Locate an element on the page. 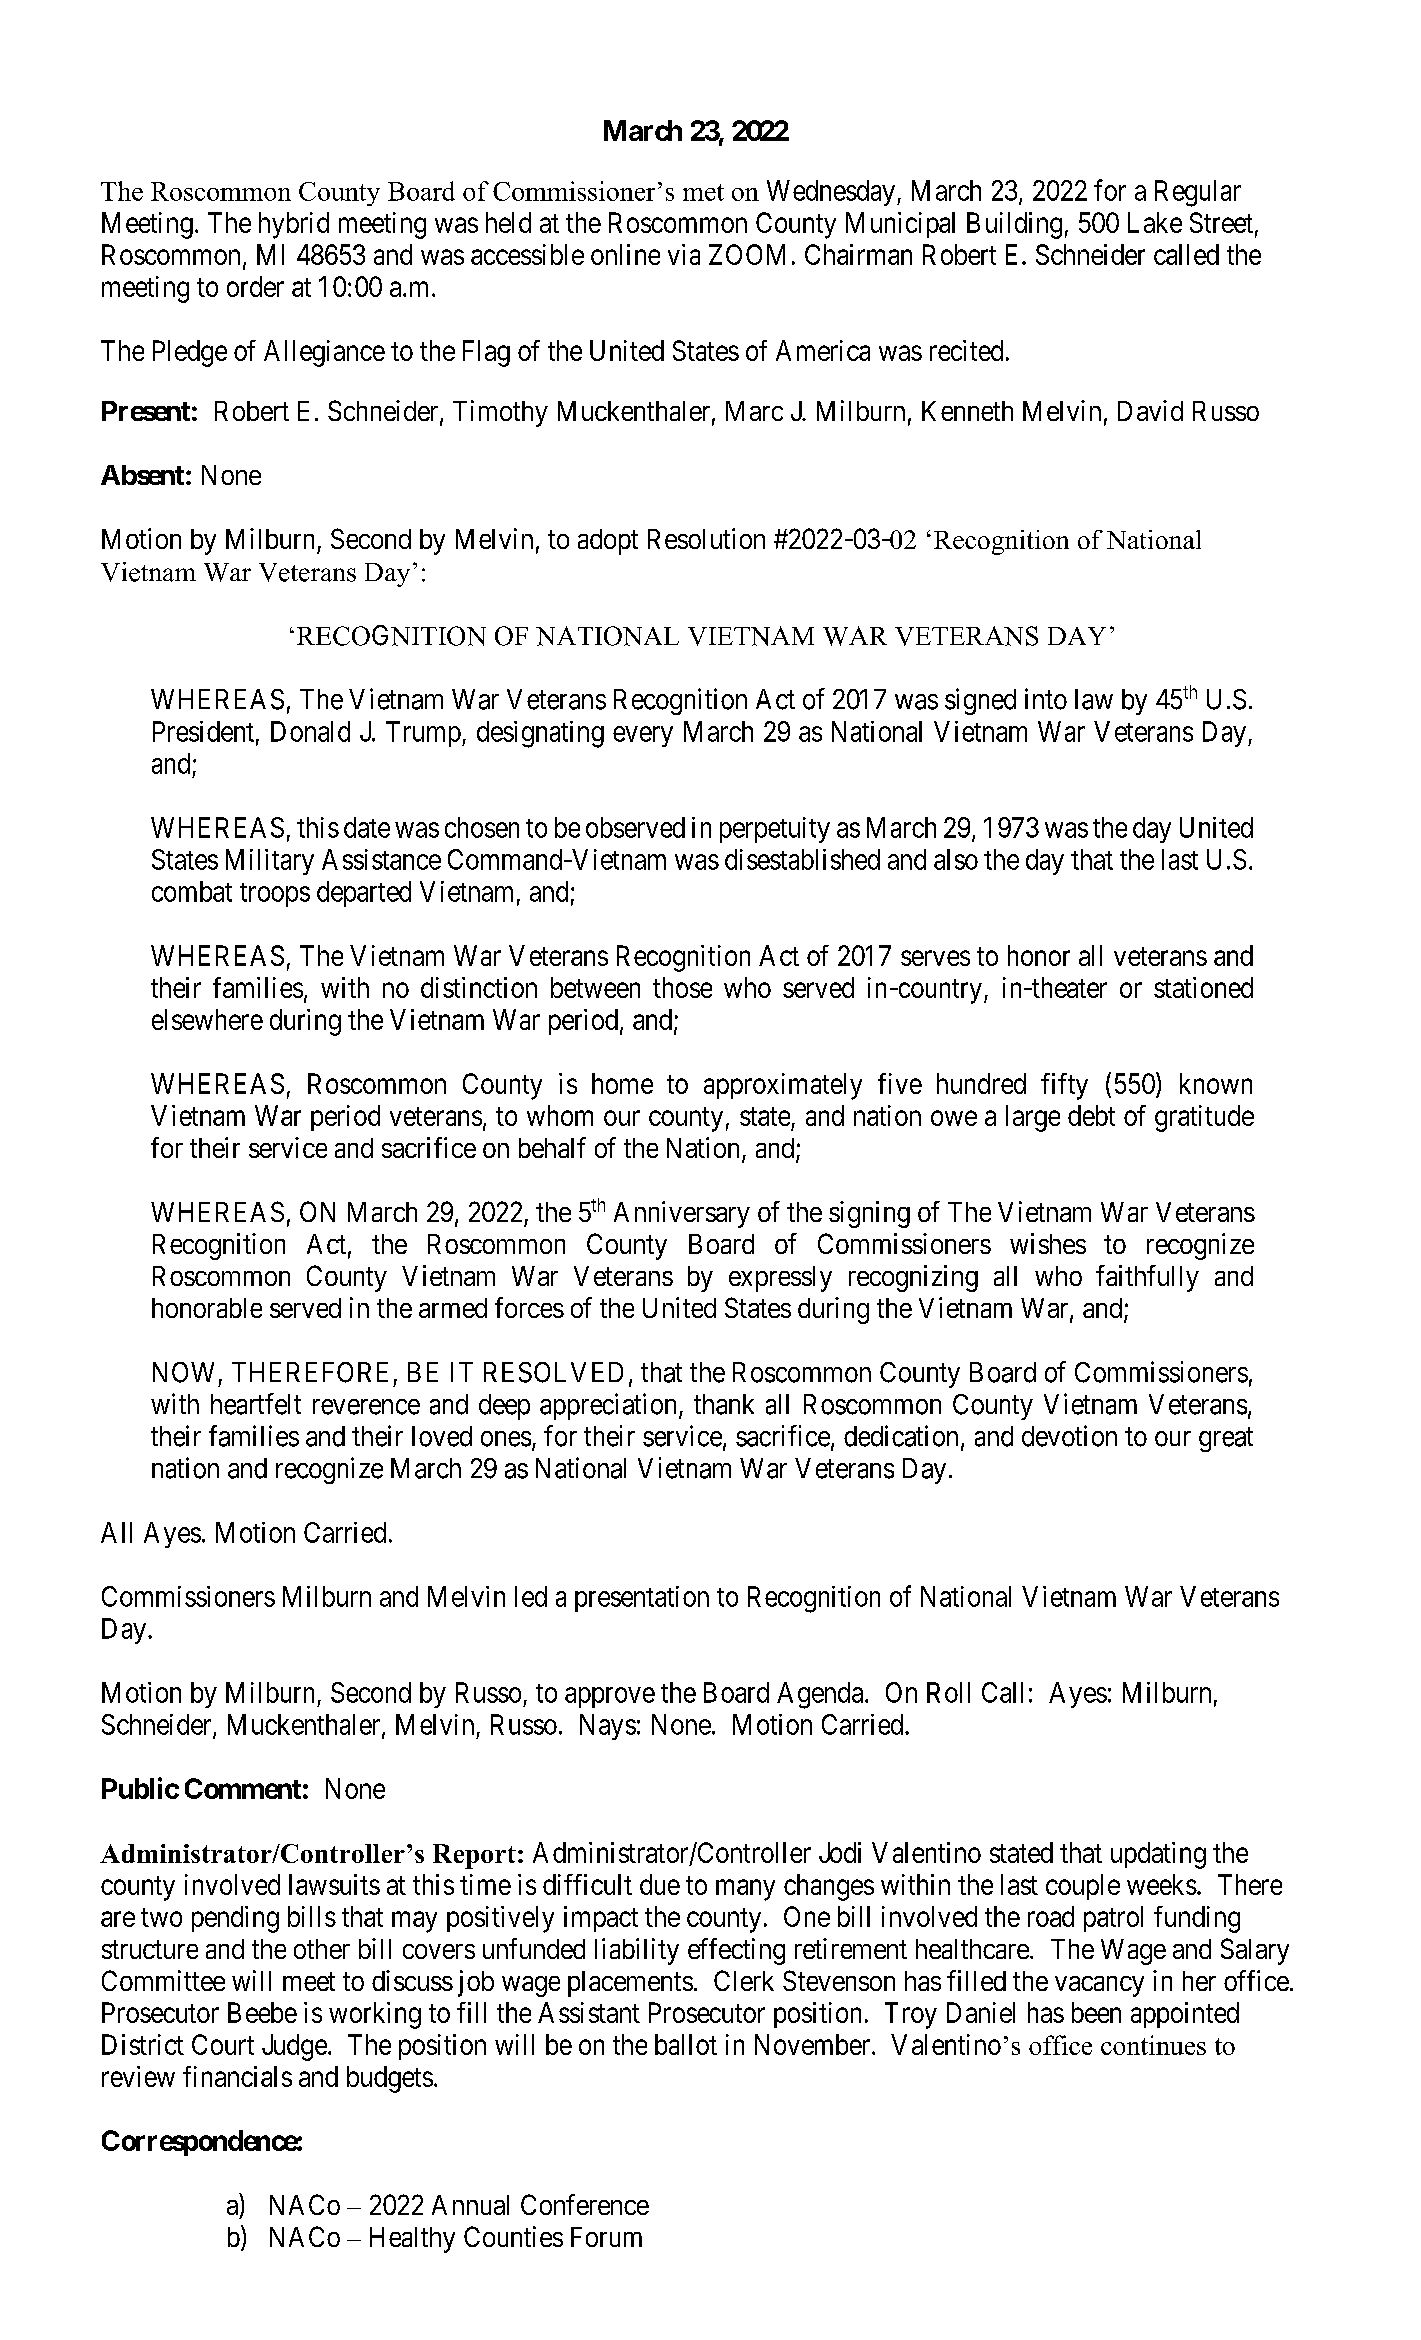 The image size is (1421, 2340). Donald is located at coordinates (310, 731).
